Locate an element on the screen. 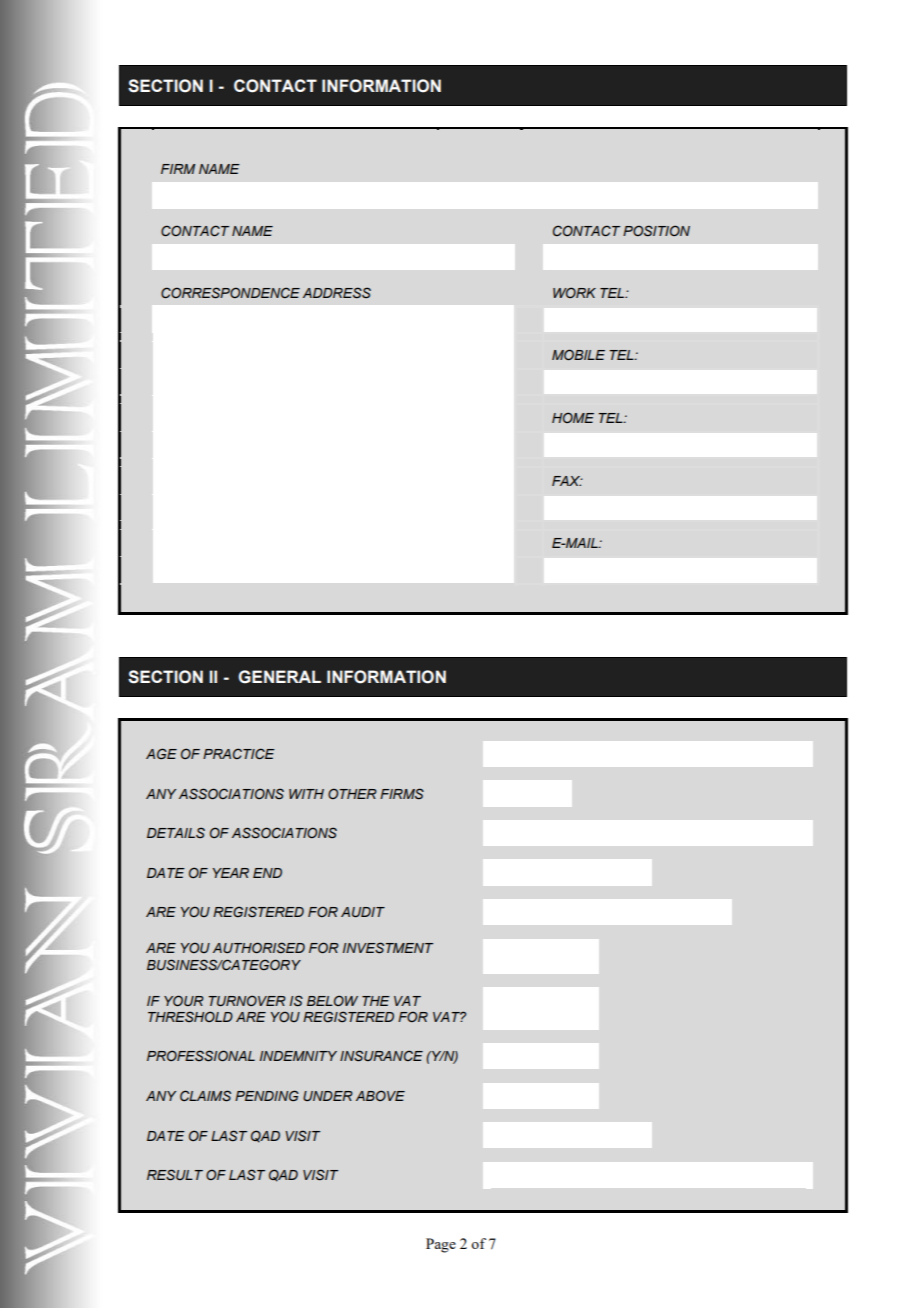 This screenshot has height=1308, width=924. WORK is located at coordinates (574, 292).
